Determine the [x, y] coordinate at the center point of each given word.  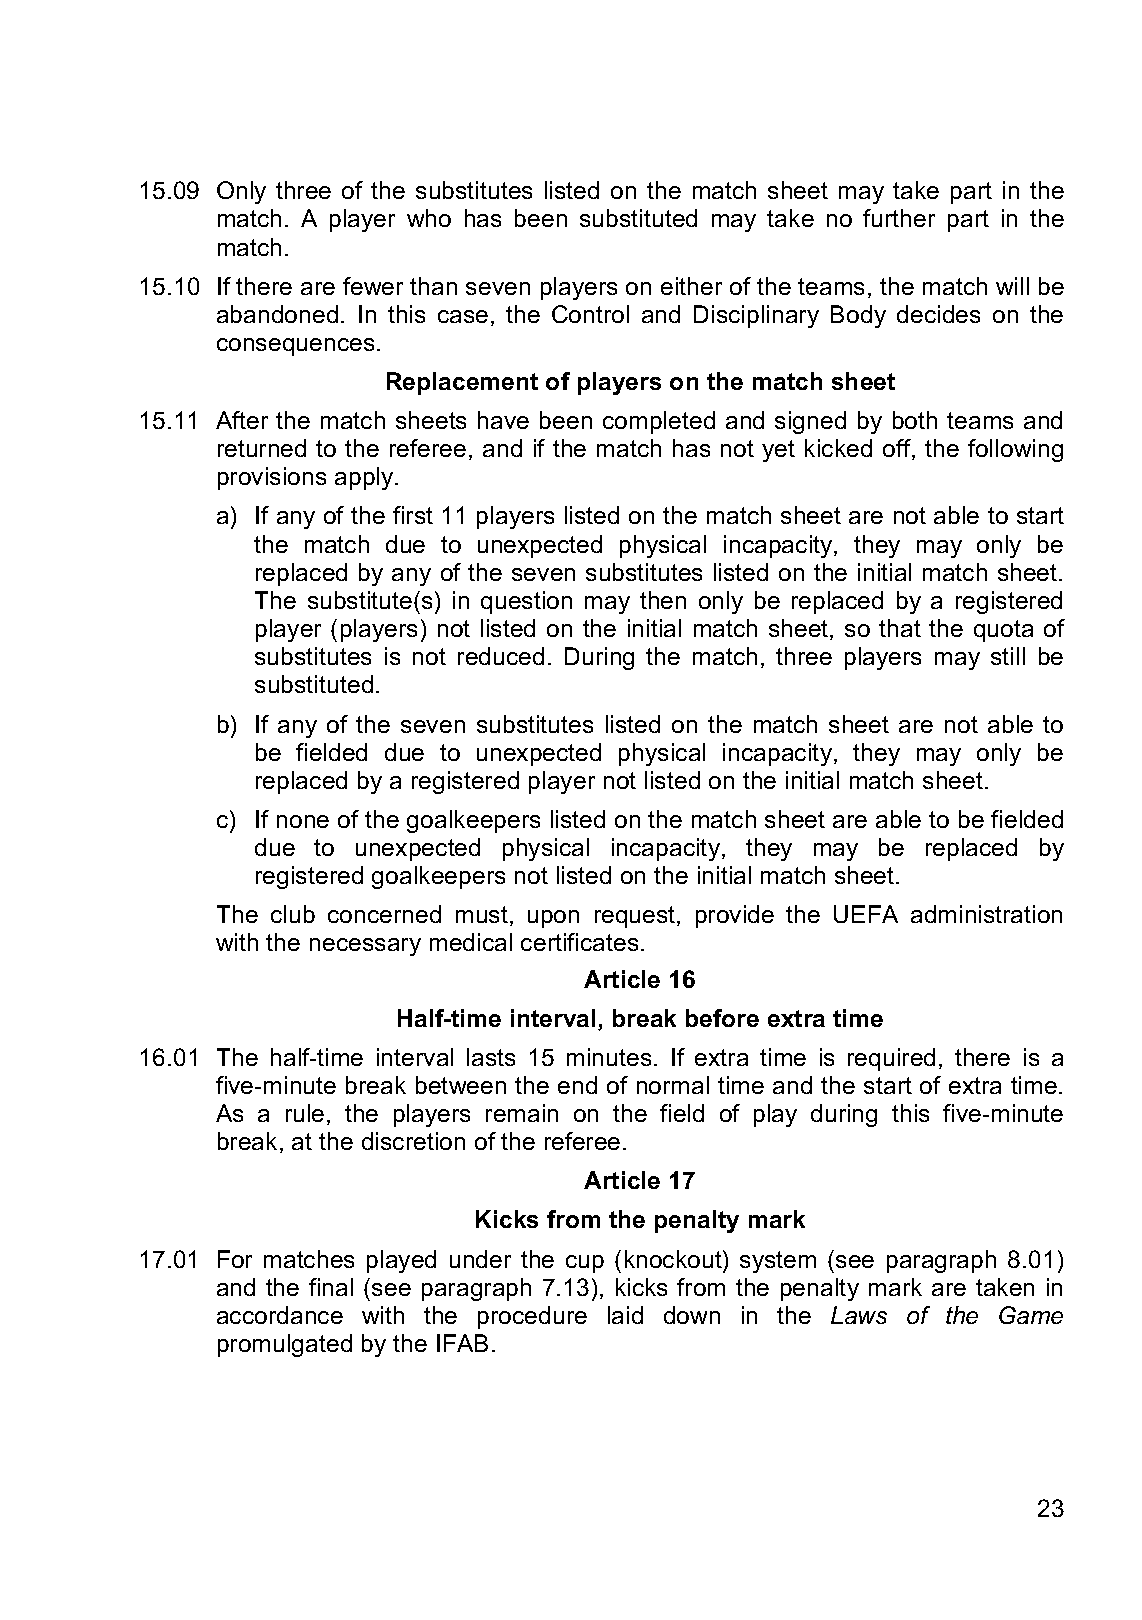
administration [986, 914]
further [899, 218]
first [413, 515]
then [663, 600]
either [691, 286]
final [331, 1287]
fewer [373, 286]
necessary [365, 947]
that [900, 628]
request [636, 917]
